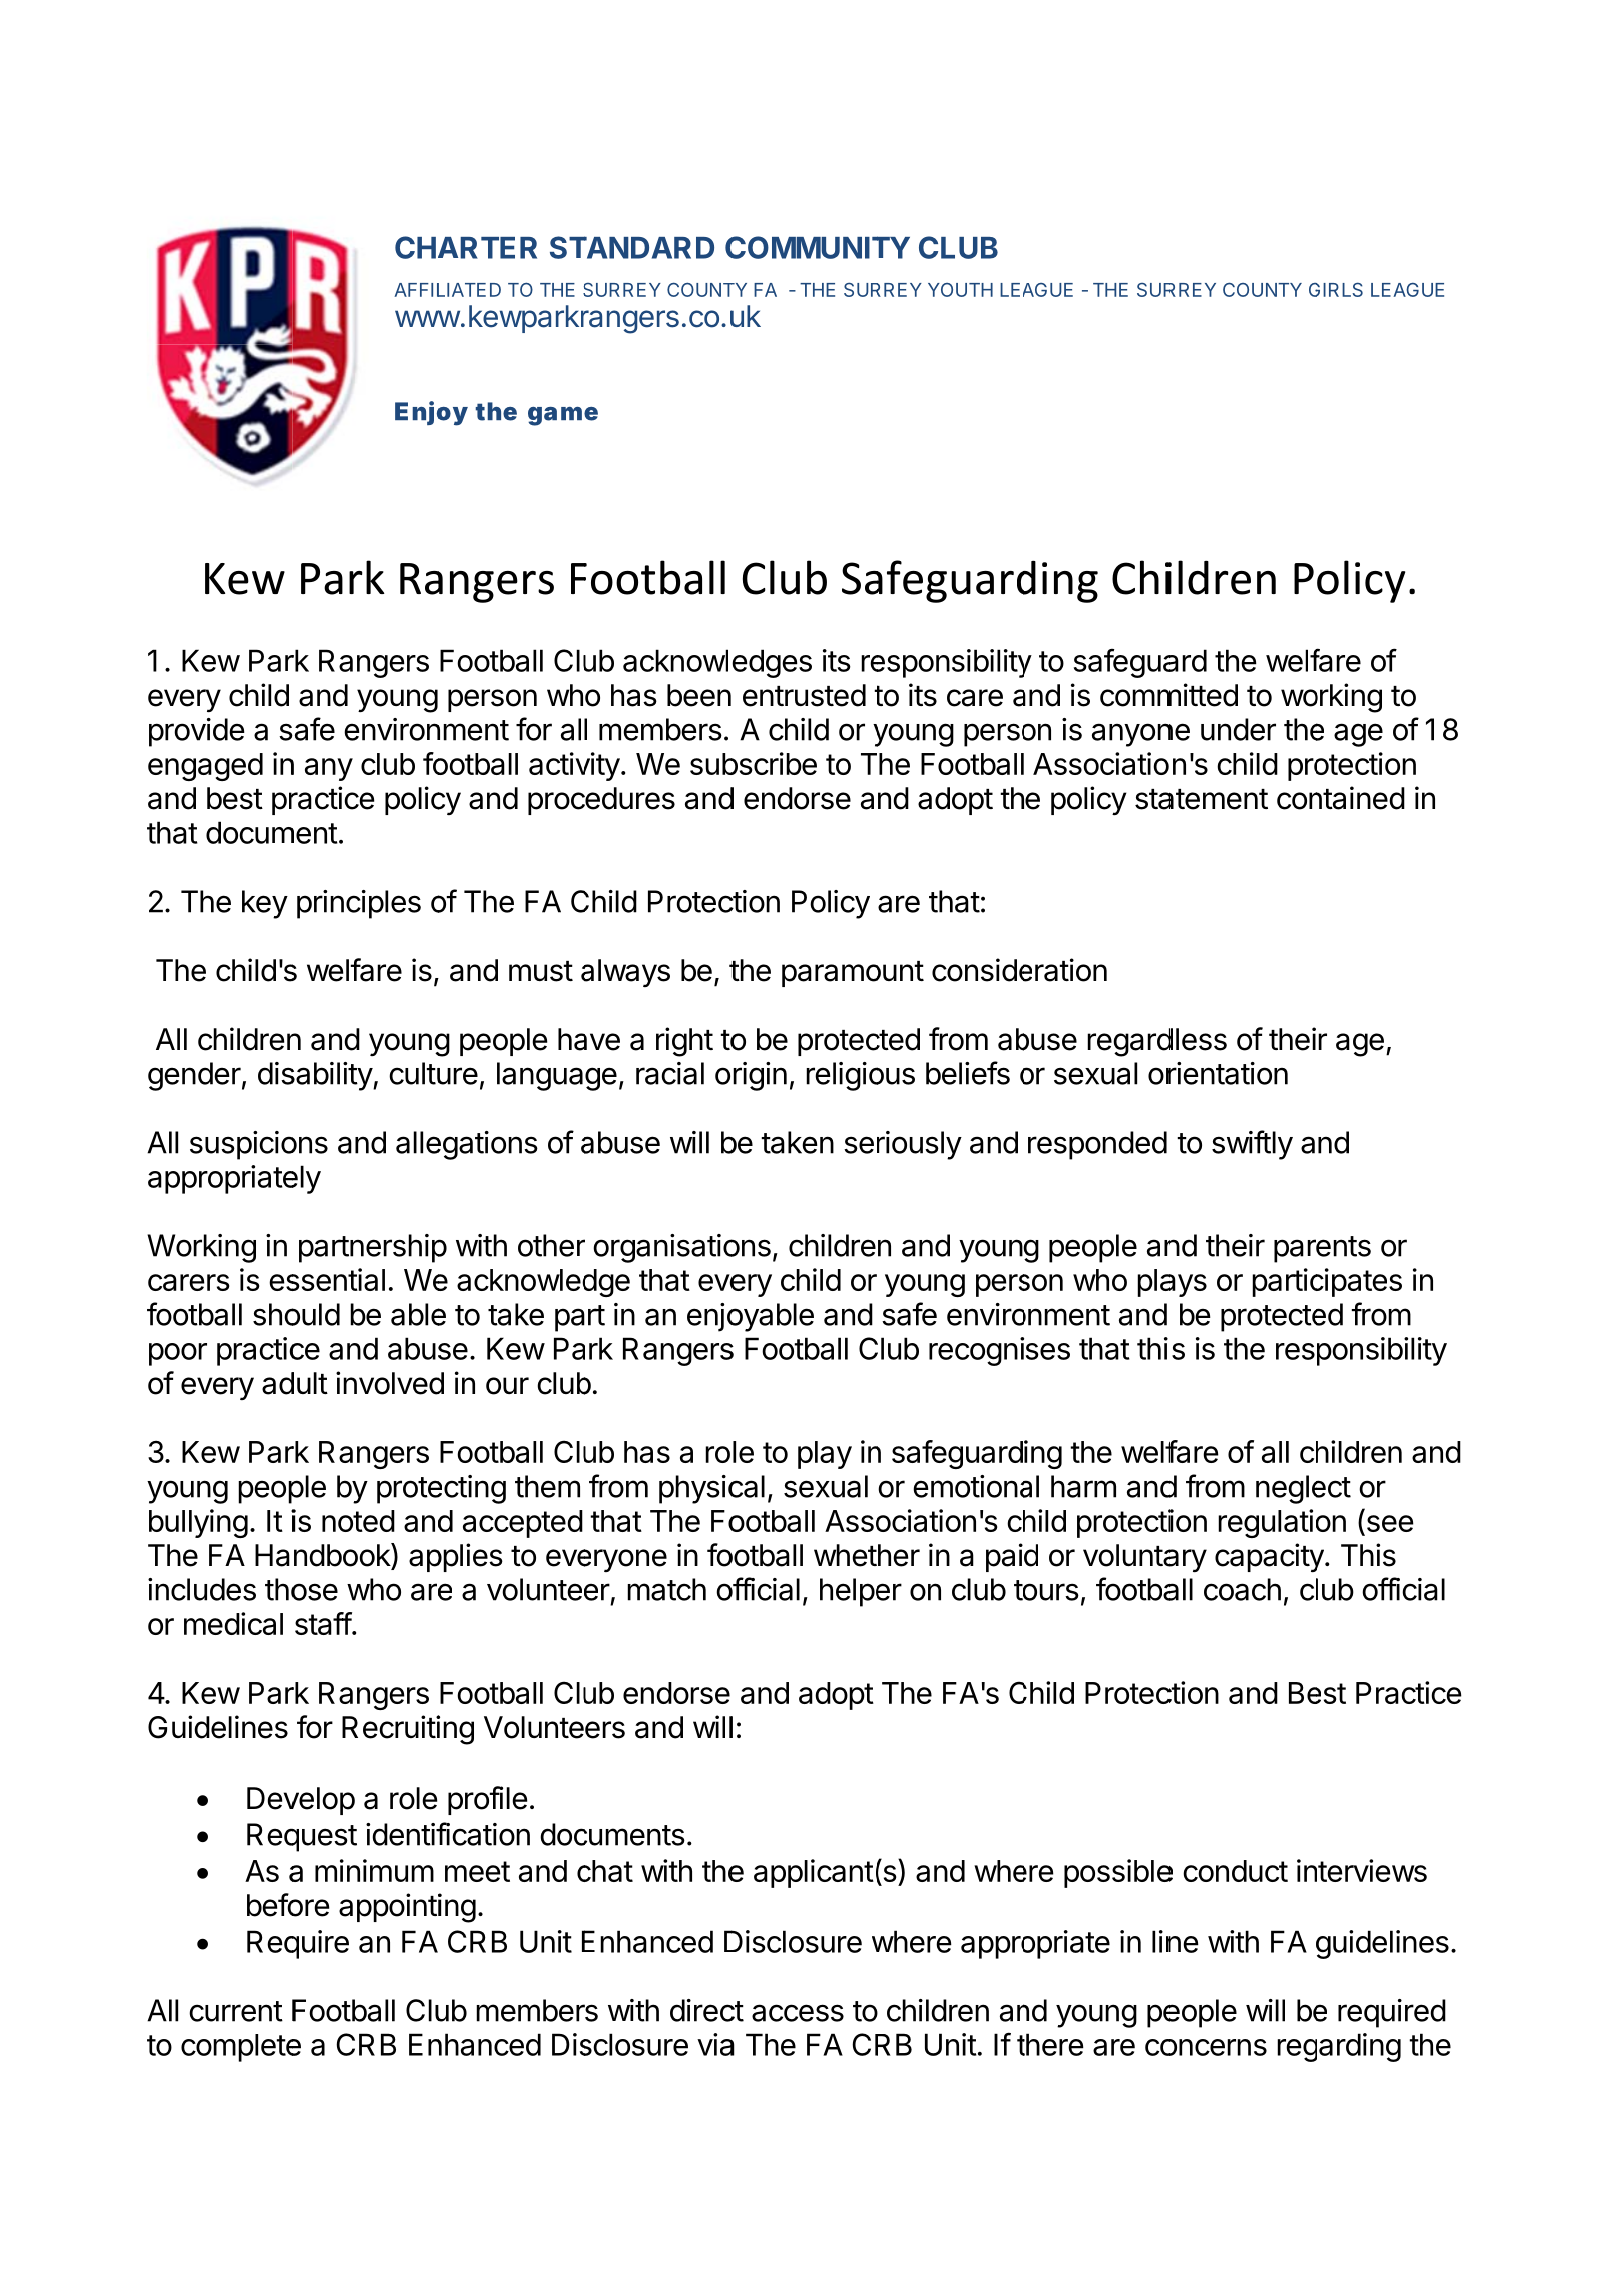  I want to click on principles, so click(359, 904).
